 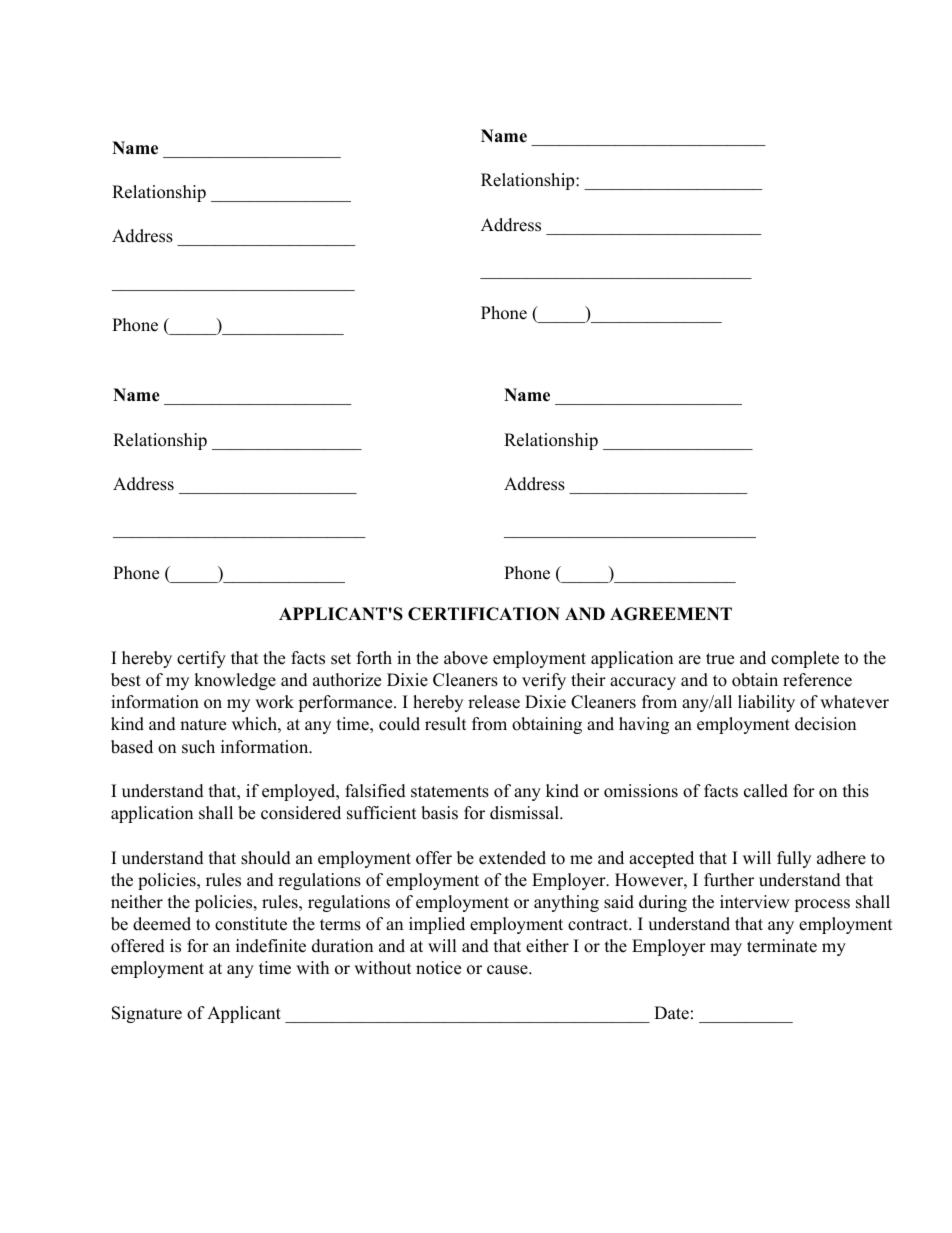 I want to click on cause, so click(x=508, y=970).
